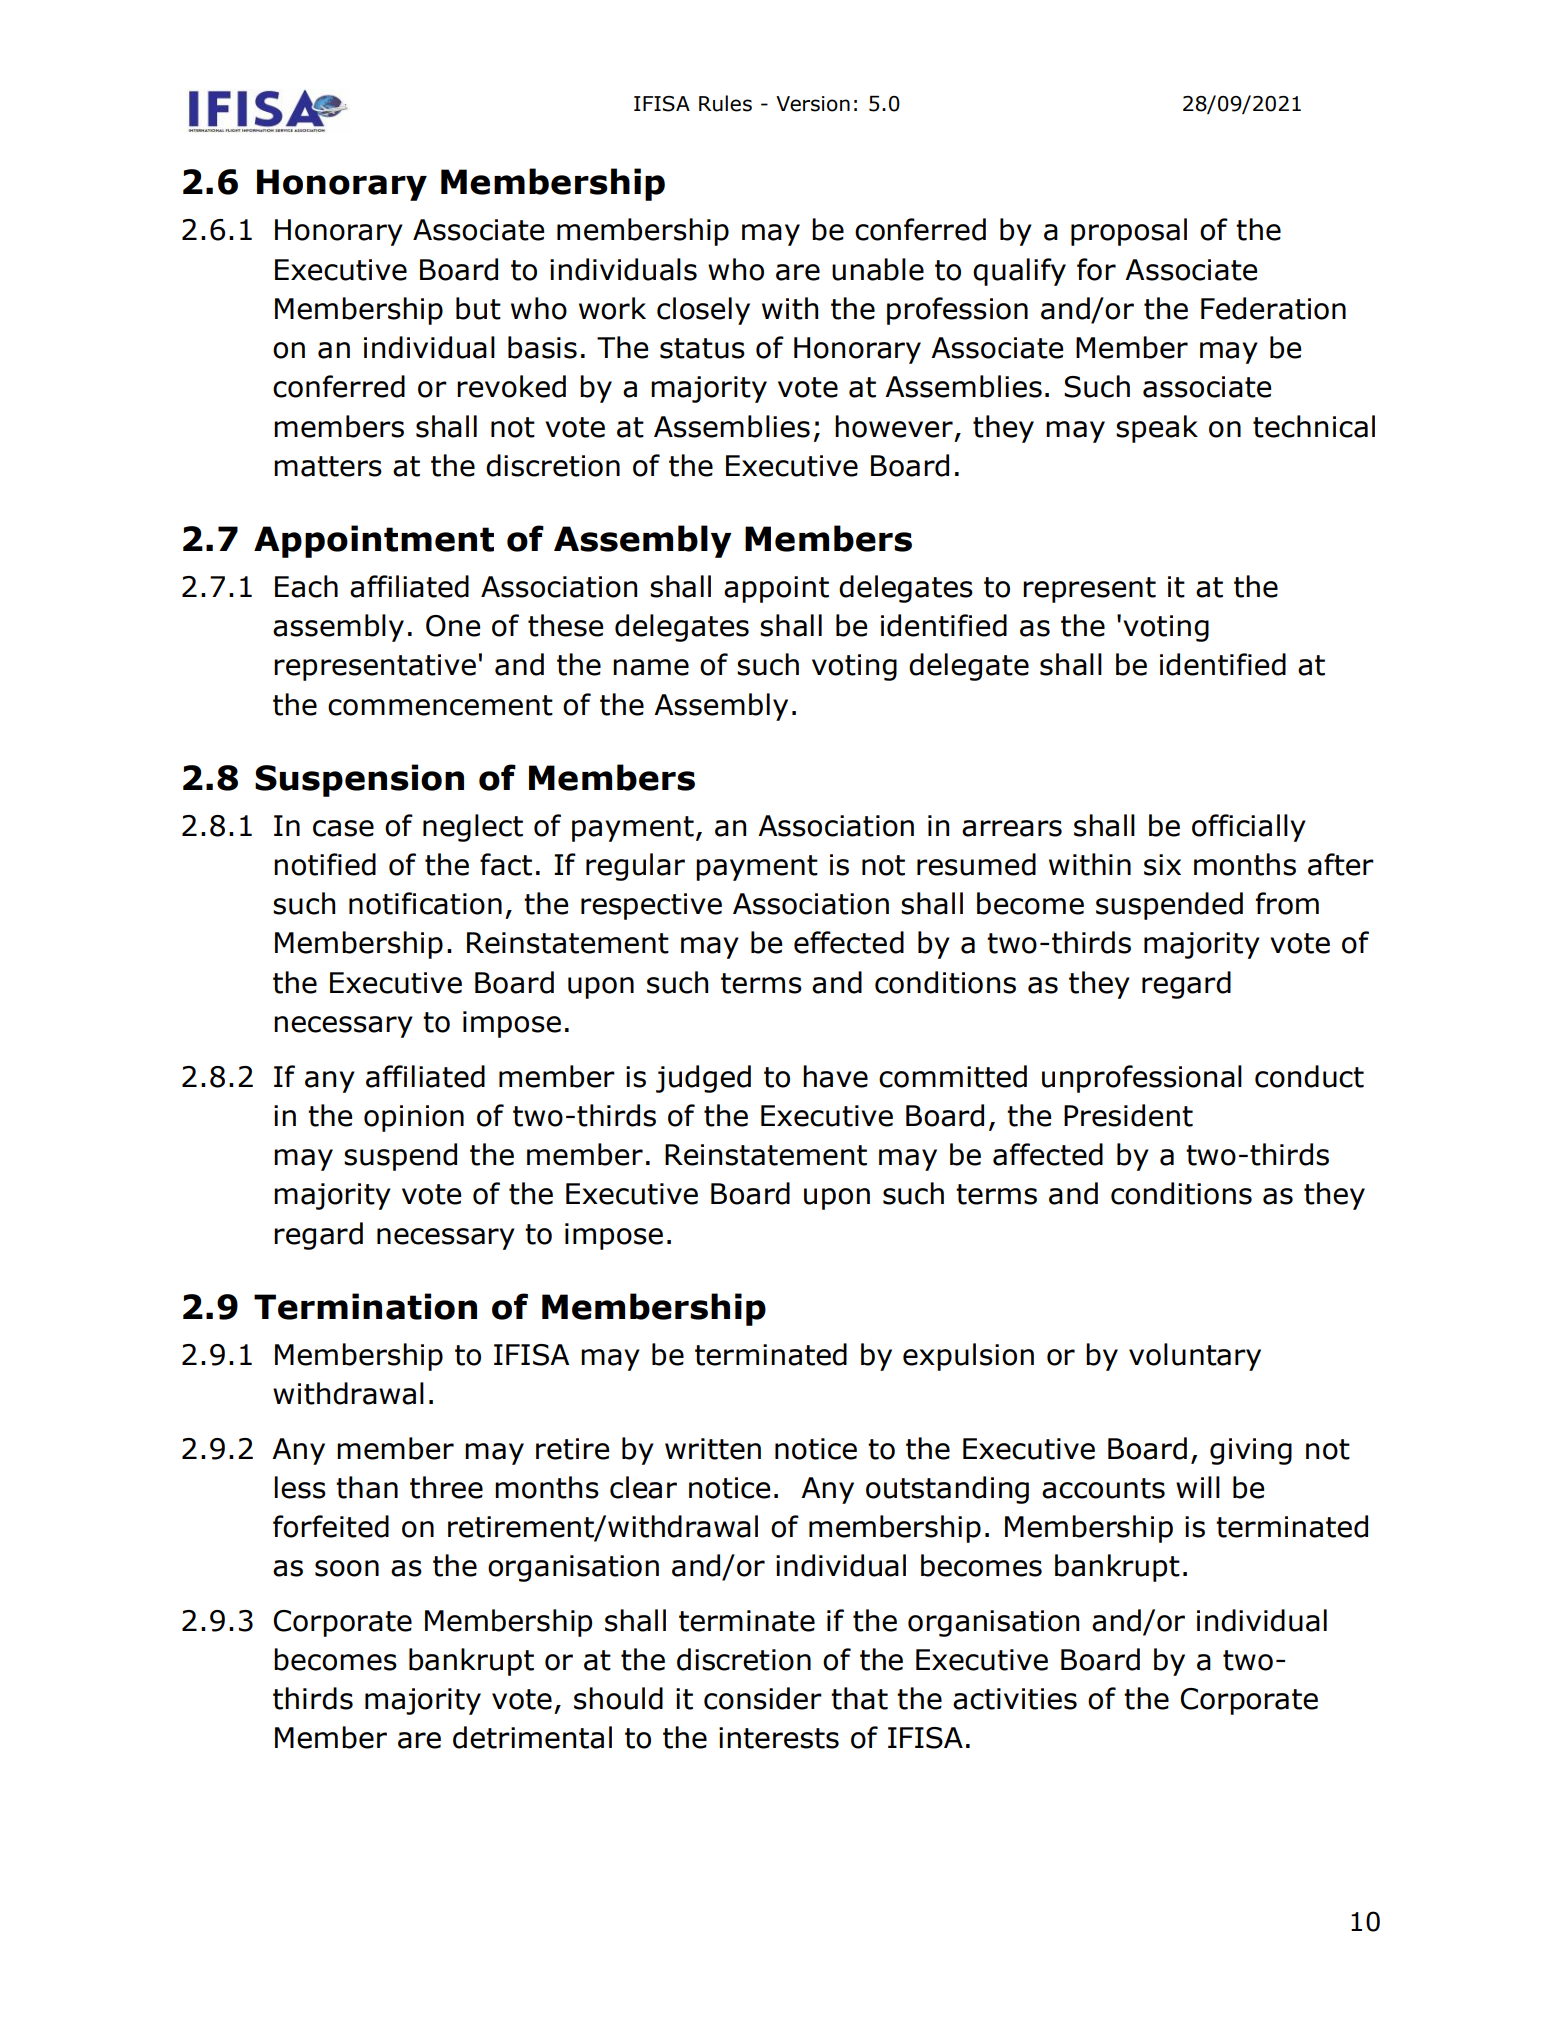 The height and width of the image is (2020, 1561). I want to click on Version, so click(813, 104).
